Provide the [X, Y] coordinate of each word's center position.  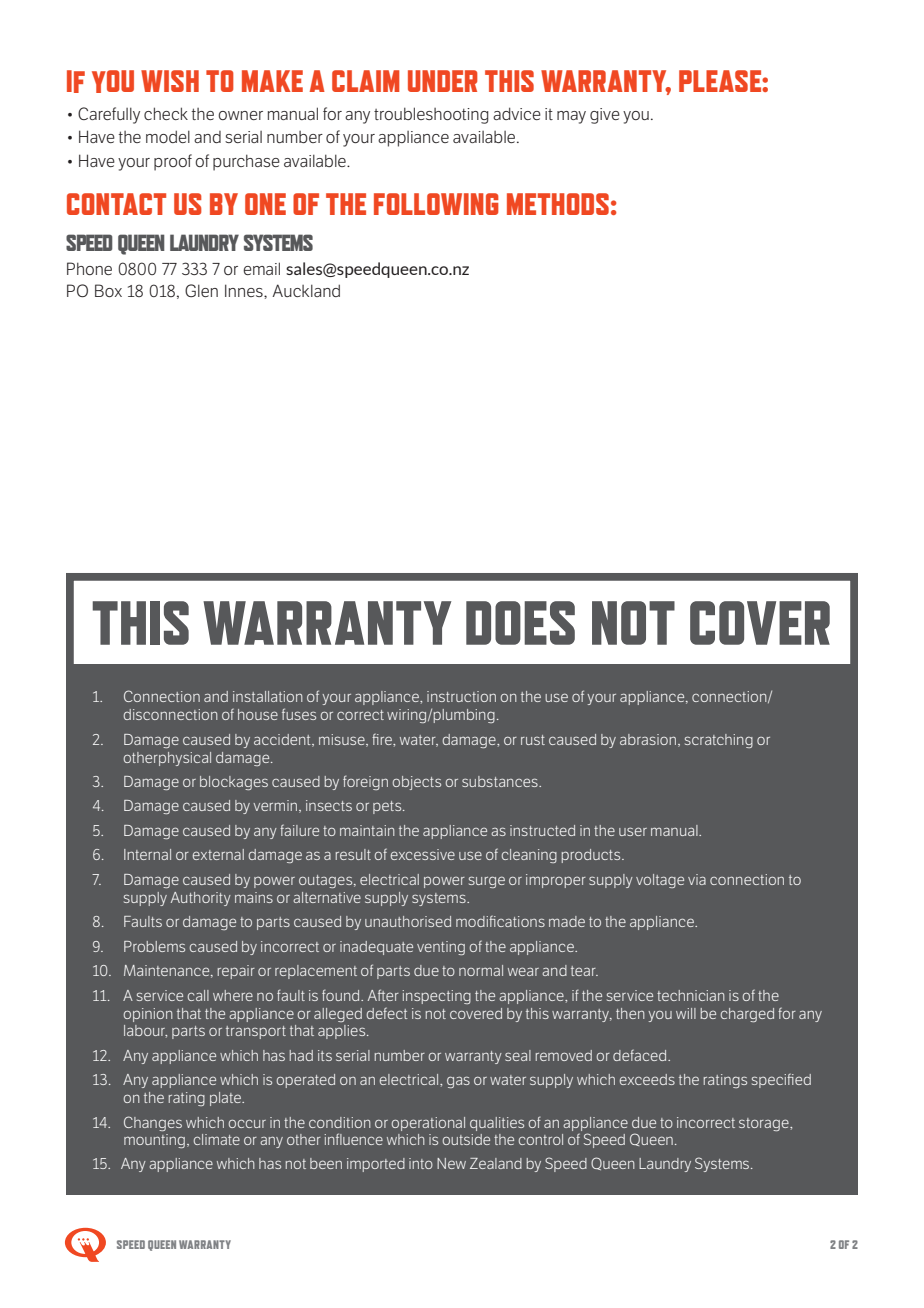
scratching [719, 741]
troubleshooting [431, 115]
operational [428, 1124]
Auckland [306, 290]
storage [765, 1124]
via [697, 879]
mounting [154, 1141]
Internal [147, 854]
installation [268, 696]
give [605, 116]
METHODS [558, 204]
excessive [423, 854]
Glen [201, 290]
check [166, 113]
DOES [520, 623]
